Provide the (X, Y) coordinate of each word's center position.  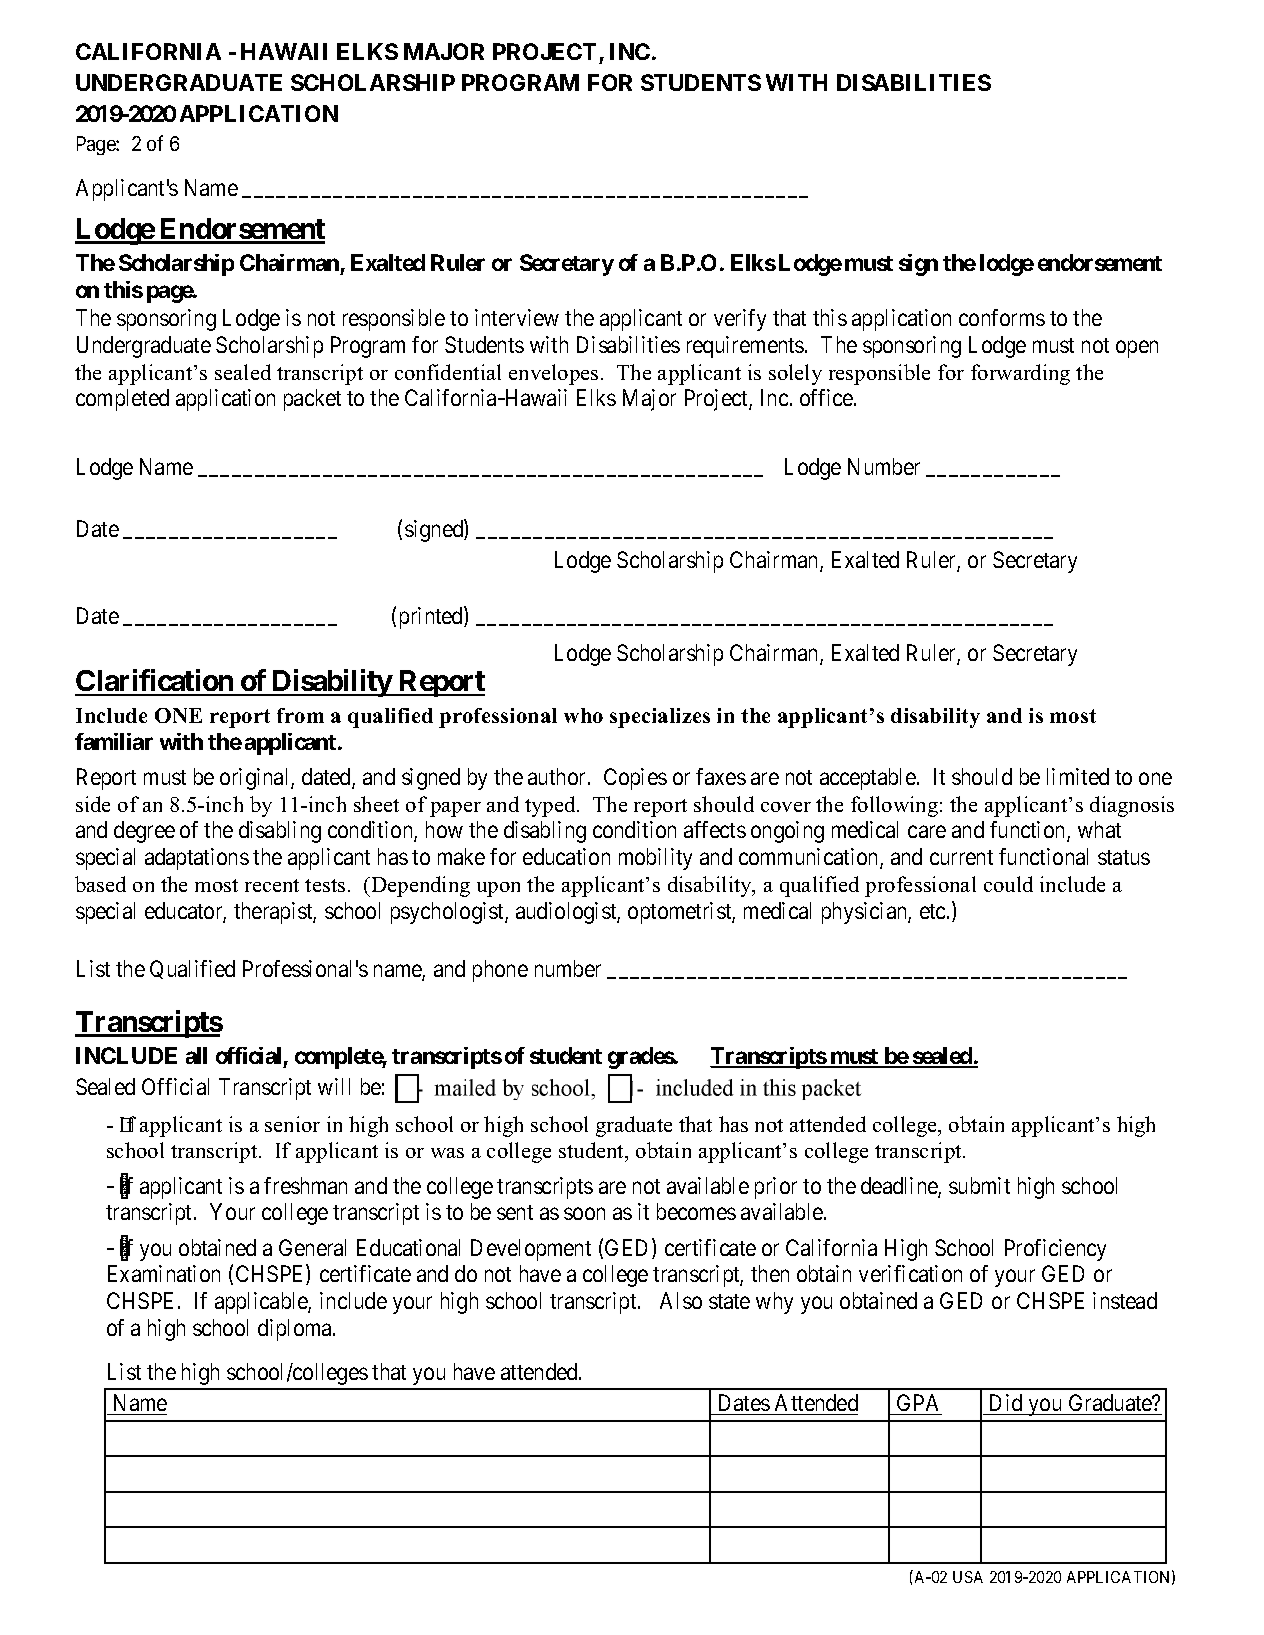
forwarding (1020, 374)
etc (932, 911)
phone (500, 971)
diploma (296, 1330)
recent (272, 885)
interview (517, 317)
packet (312, 400)
